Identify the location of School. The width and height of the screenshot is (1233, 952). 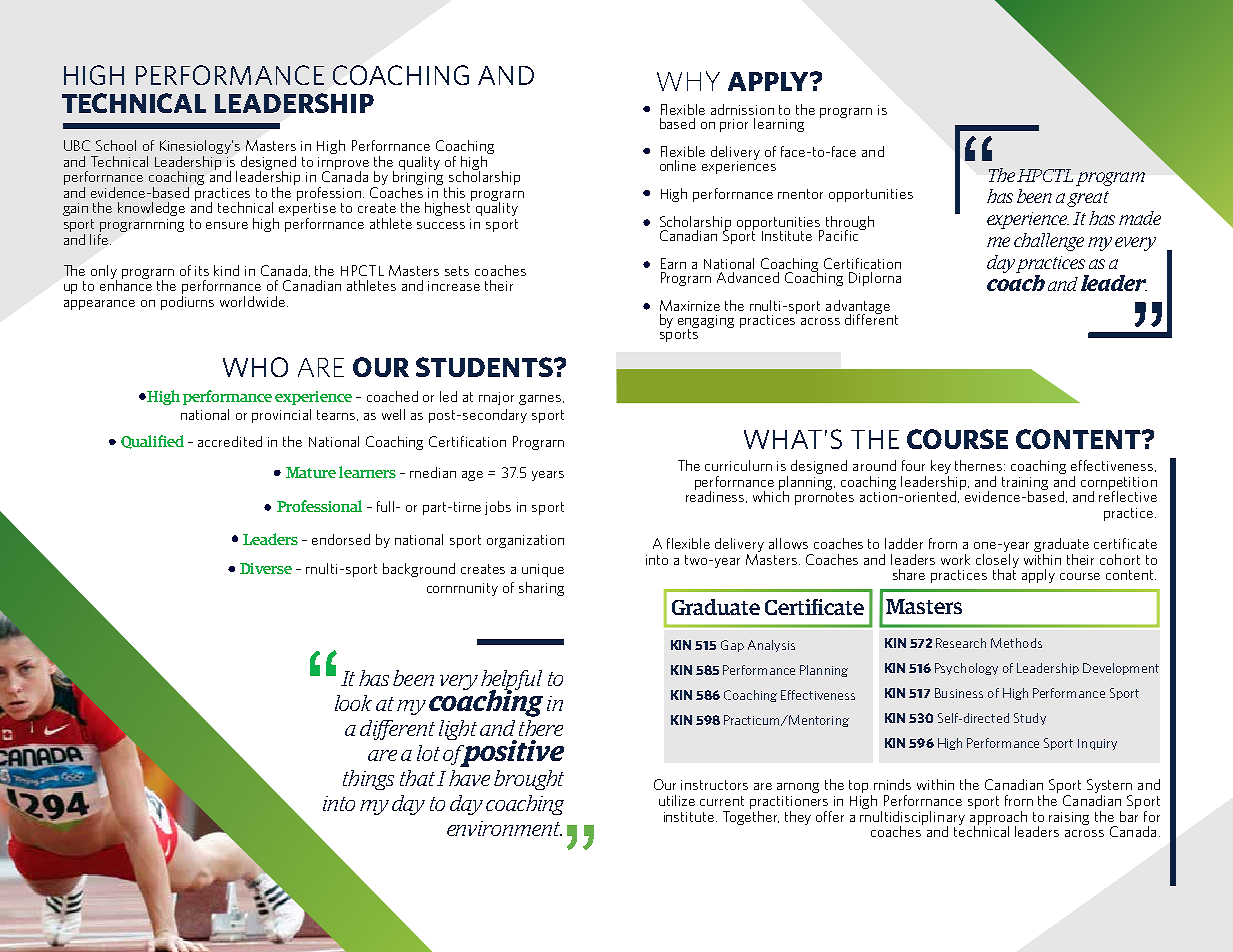
(116, 145).
